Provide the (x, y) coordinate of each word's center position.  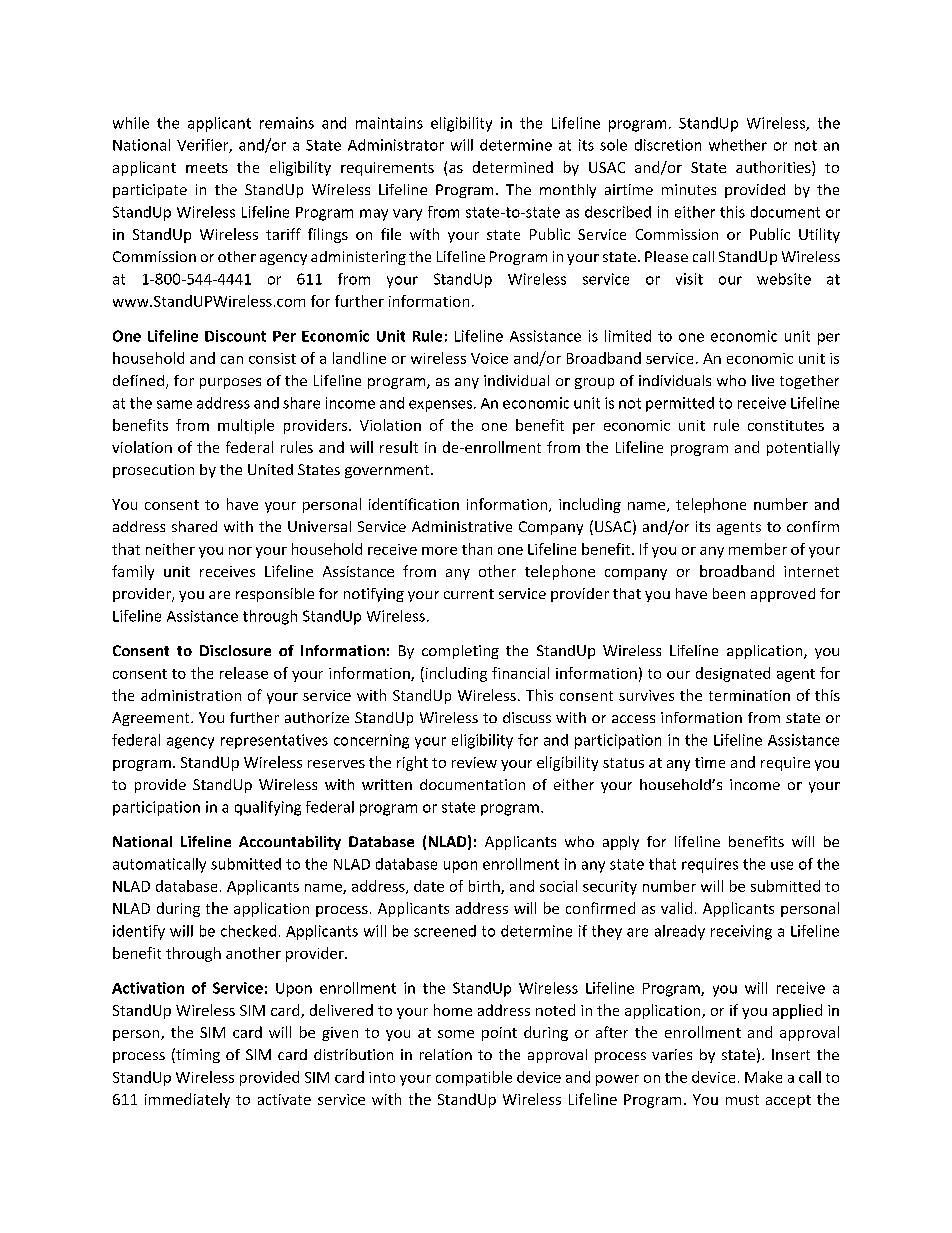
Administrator (396, 145)
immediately (187, 1100)
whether (738, 145)
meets (207, 168)
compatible (474, 1078)
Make (763, 1077)
